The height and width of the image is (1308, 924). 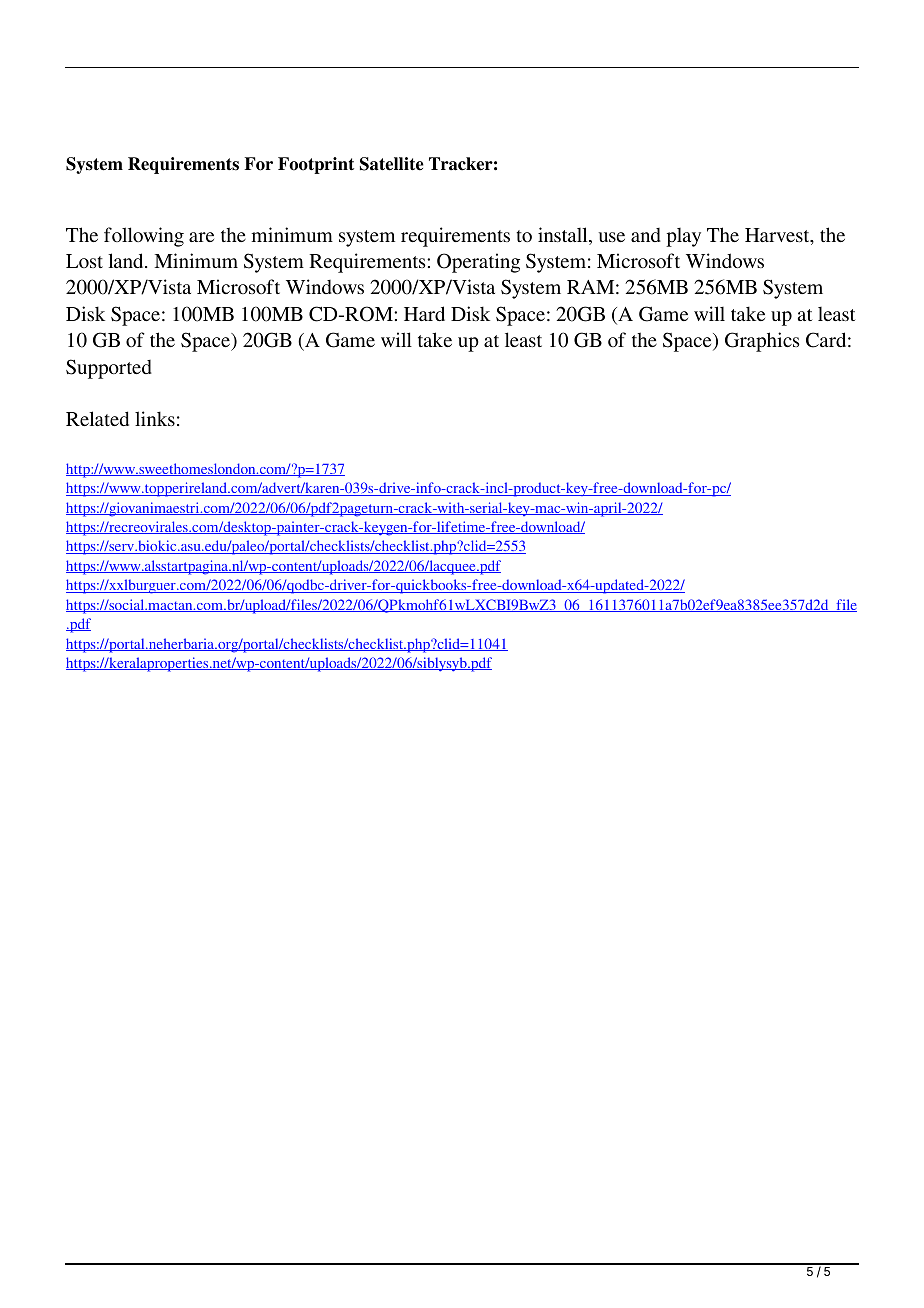 I want to click on Supported, so click(x=109, y=369).
